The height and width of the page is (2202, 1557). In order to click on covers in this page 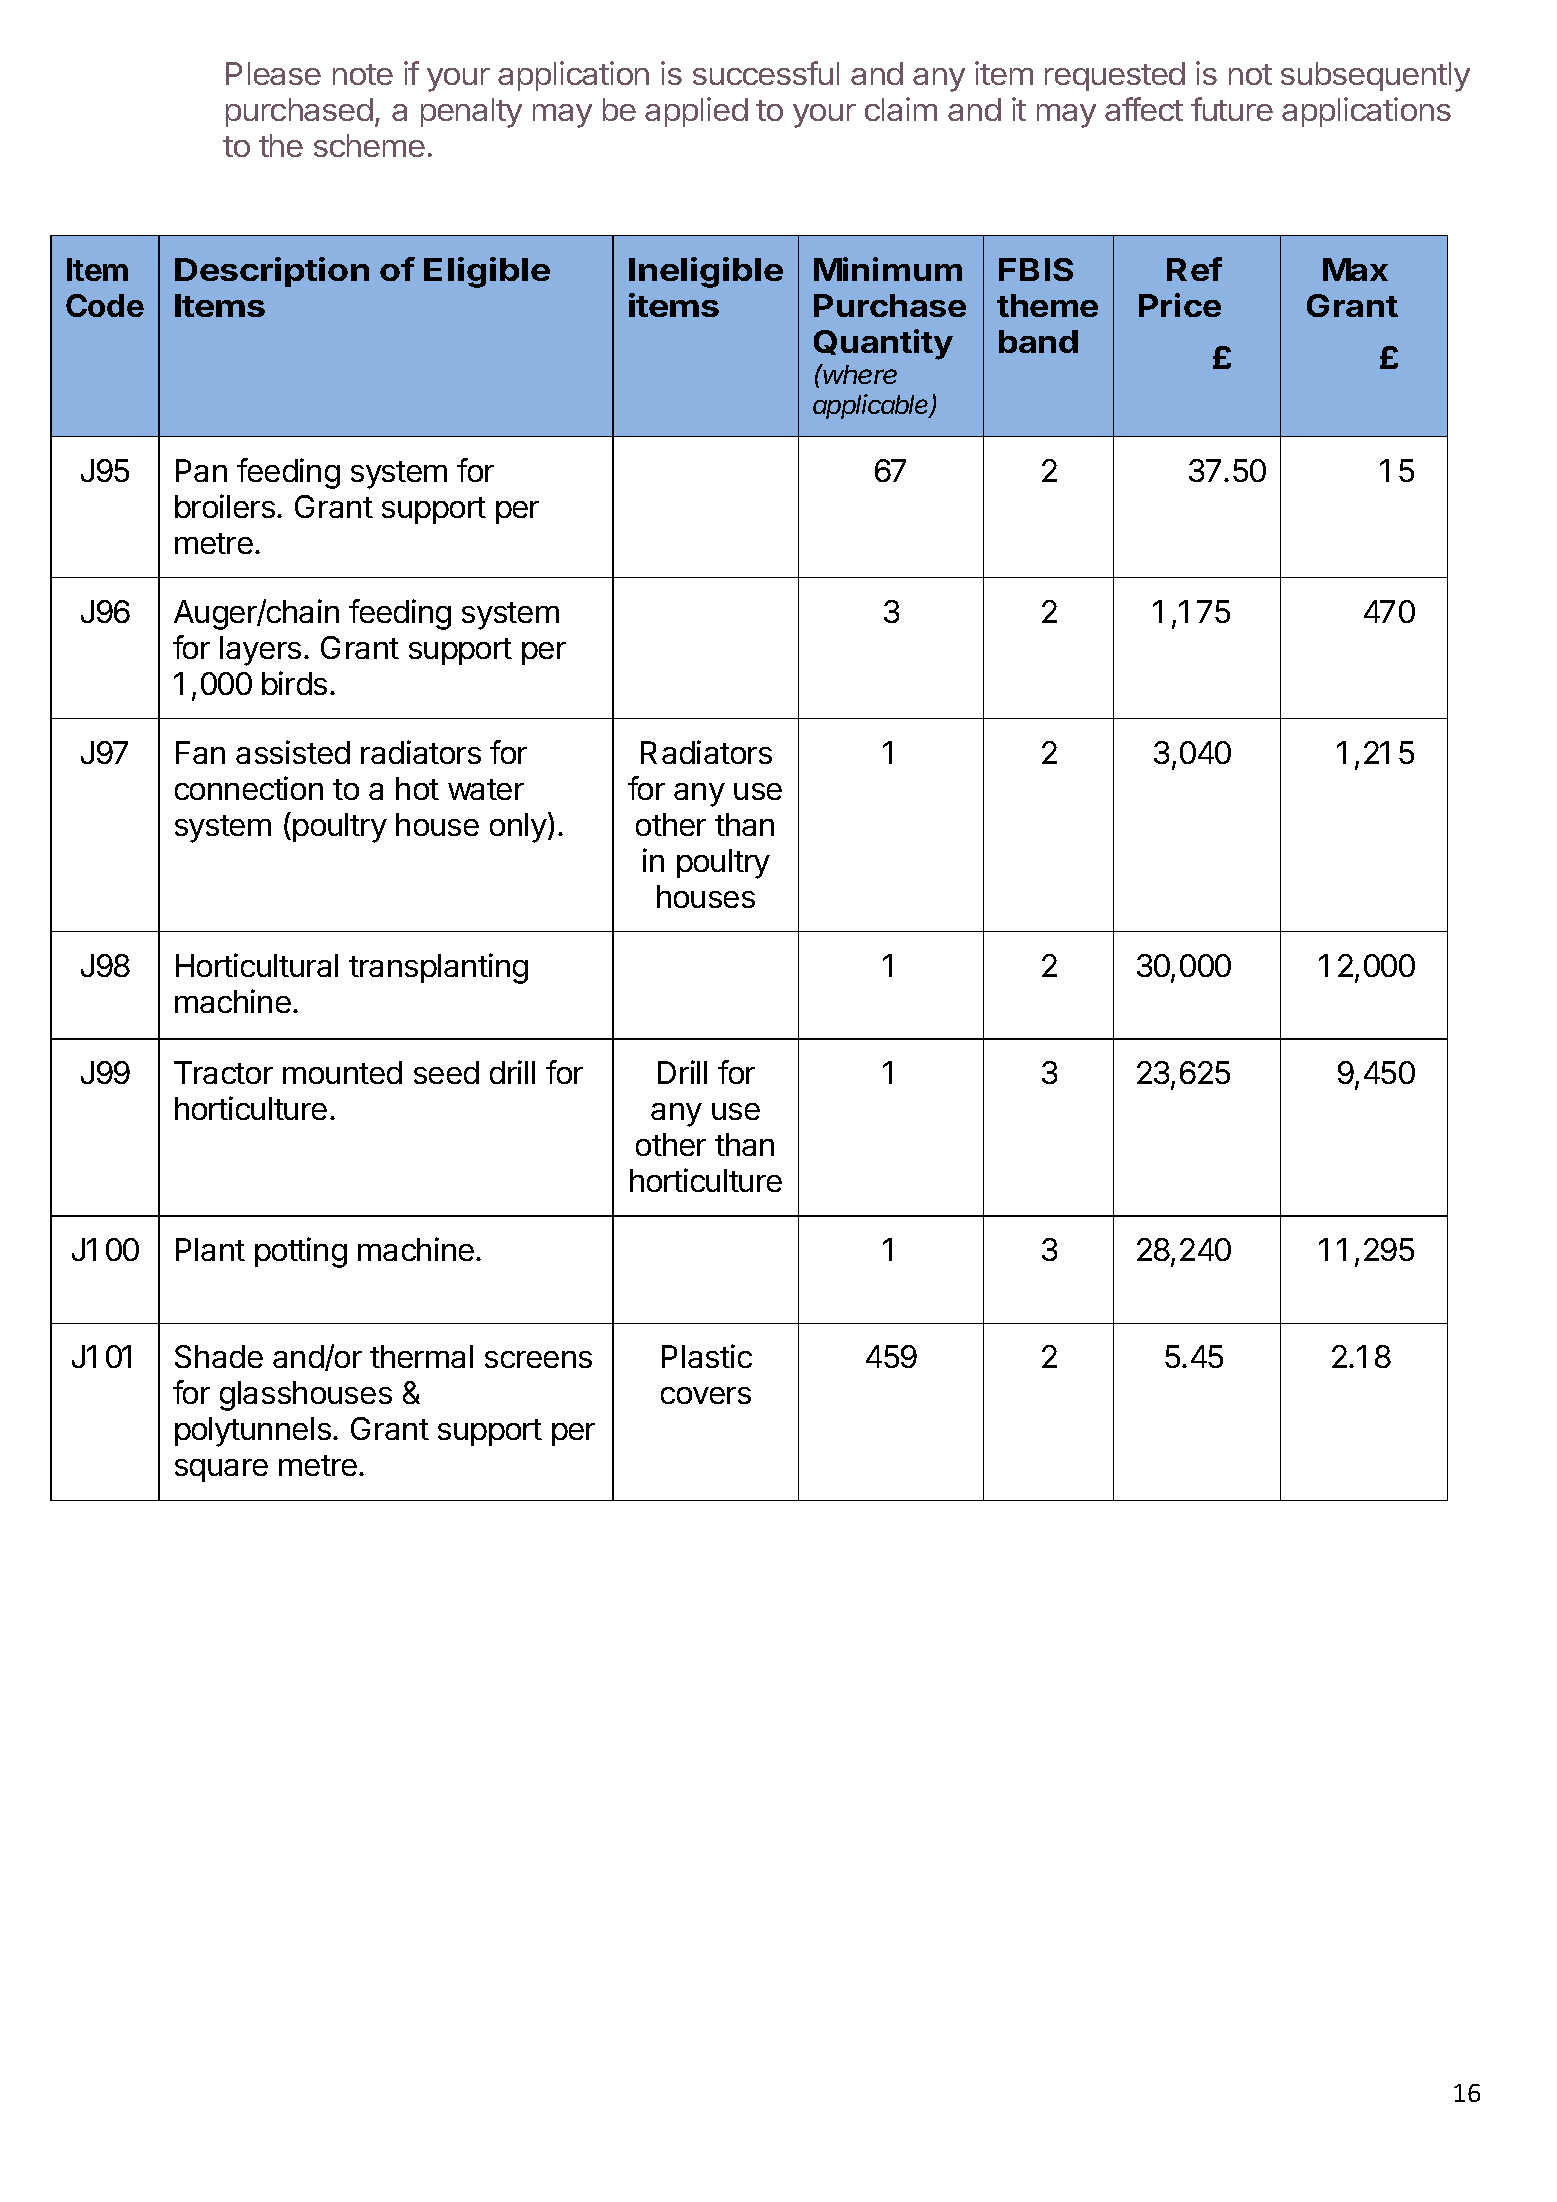, I will do `click(706, 1395)`.
